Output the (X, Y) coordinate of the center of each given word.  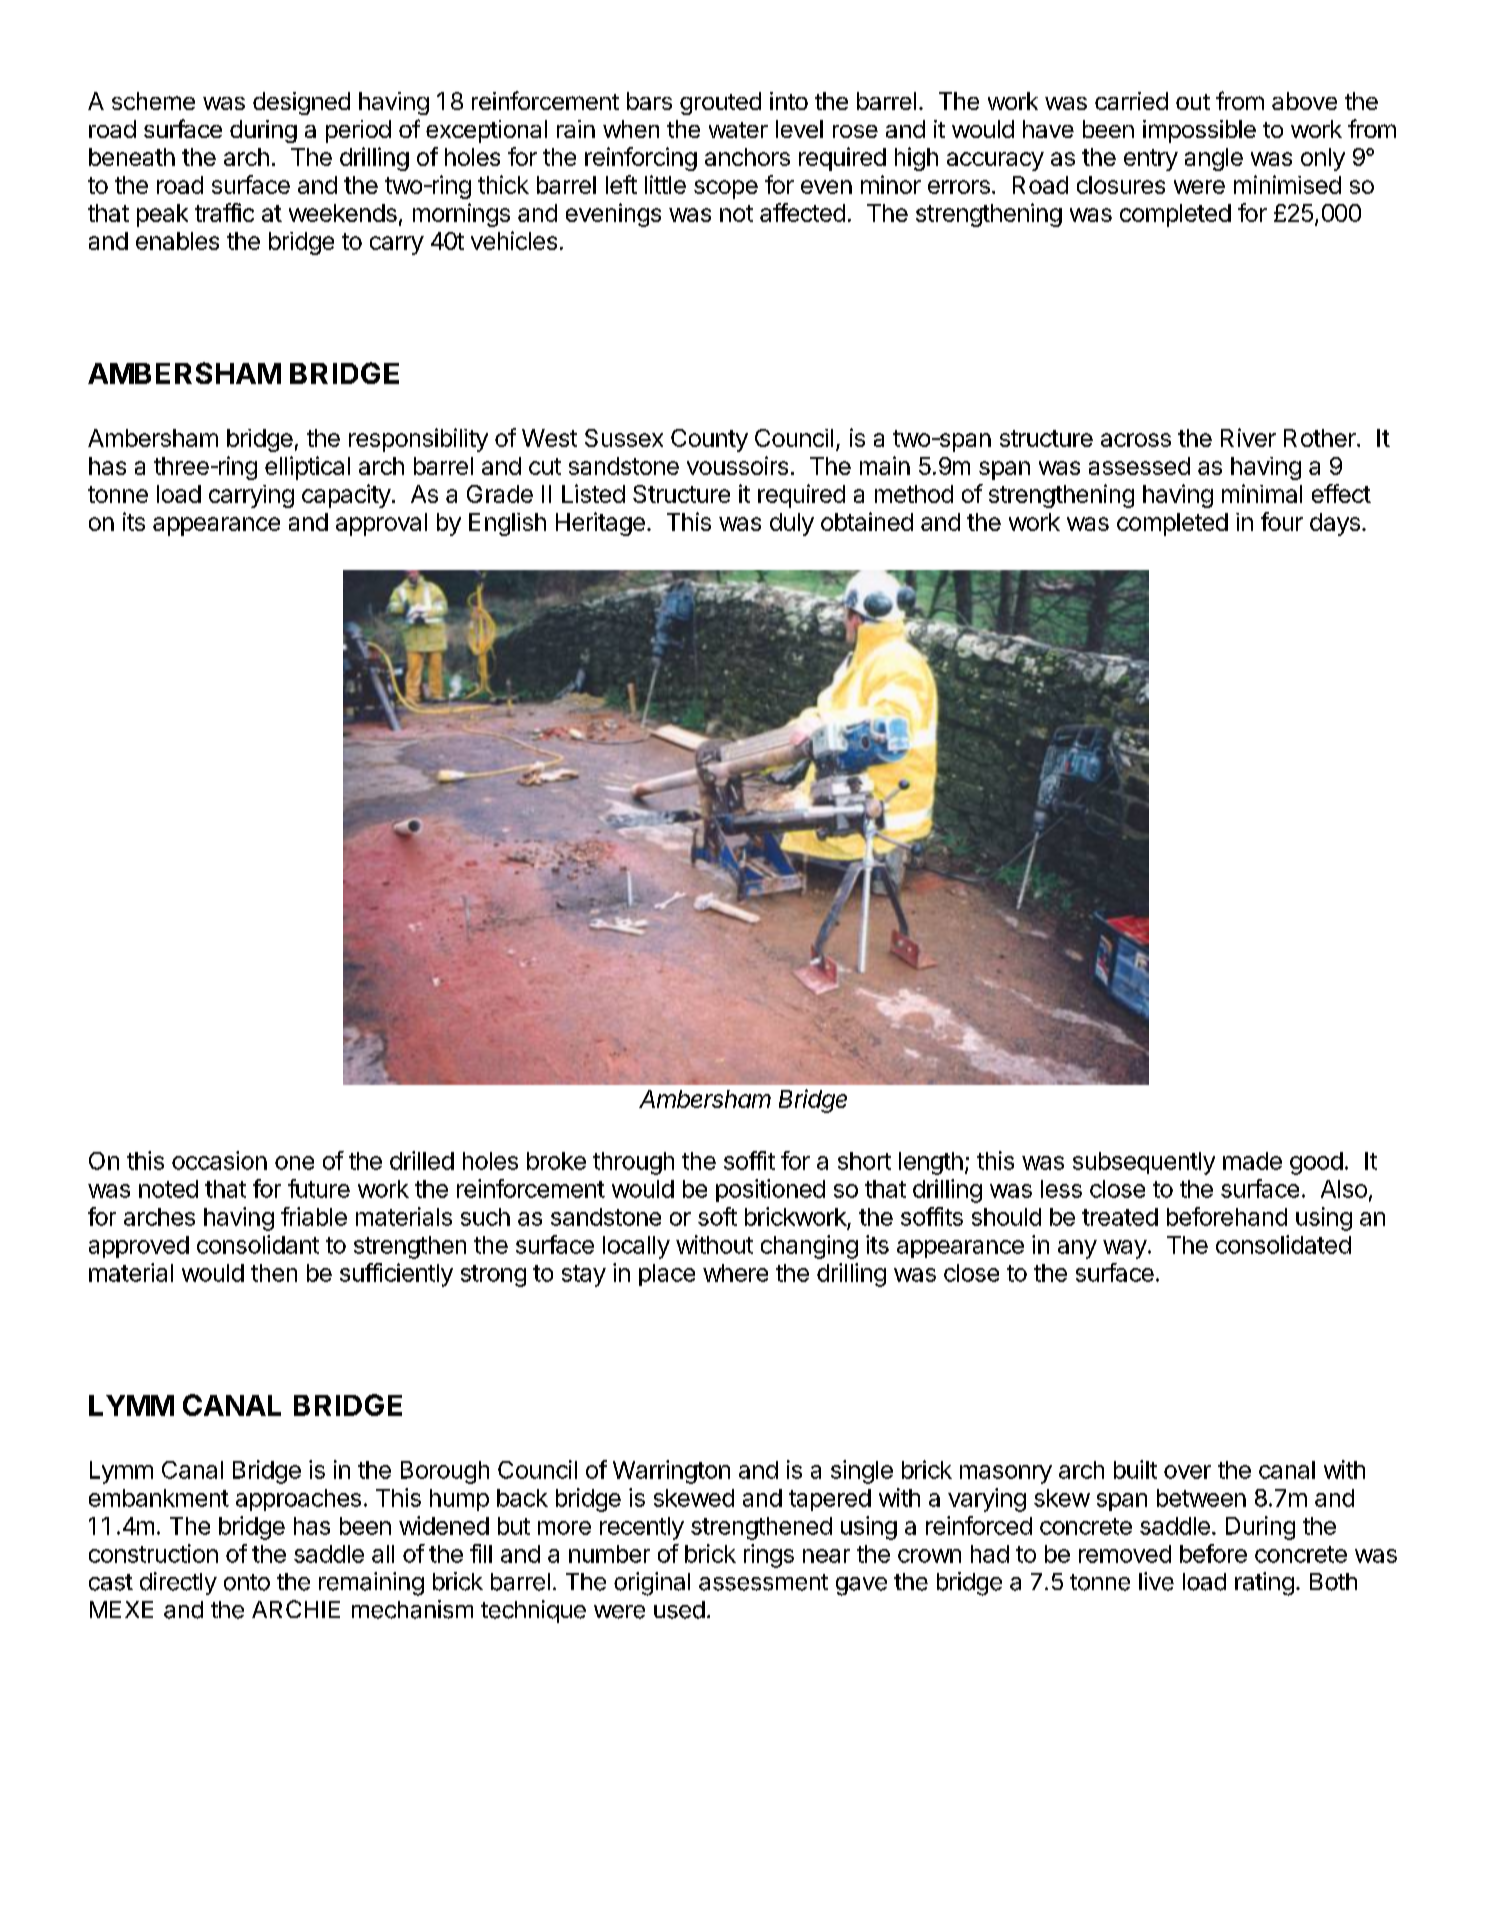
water (738, 130)
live (1156, 1581)
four (1282, 521)
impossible (1199, 131)
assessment (763, 1582)
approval (381, 524)
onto (247, 1582)
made (1252, 1161)
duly (792, 524)
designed (301, 103)
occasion (219, 1160)
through (633, 1163)
